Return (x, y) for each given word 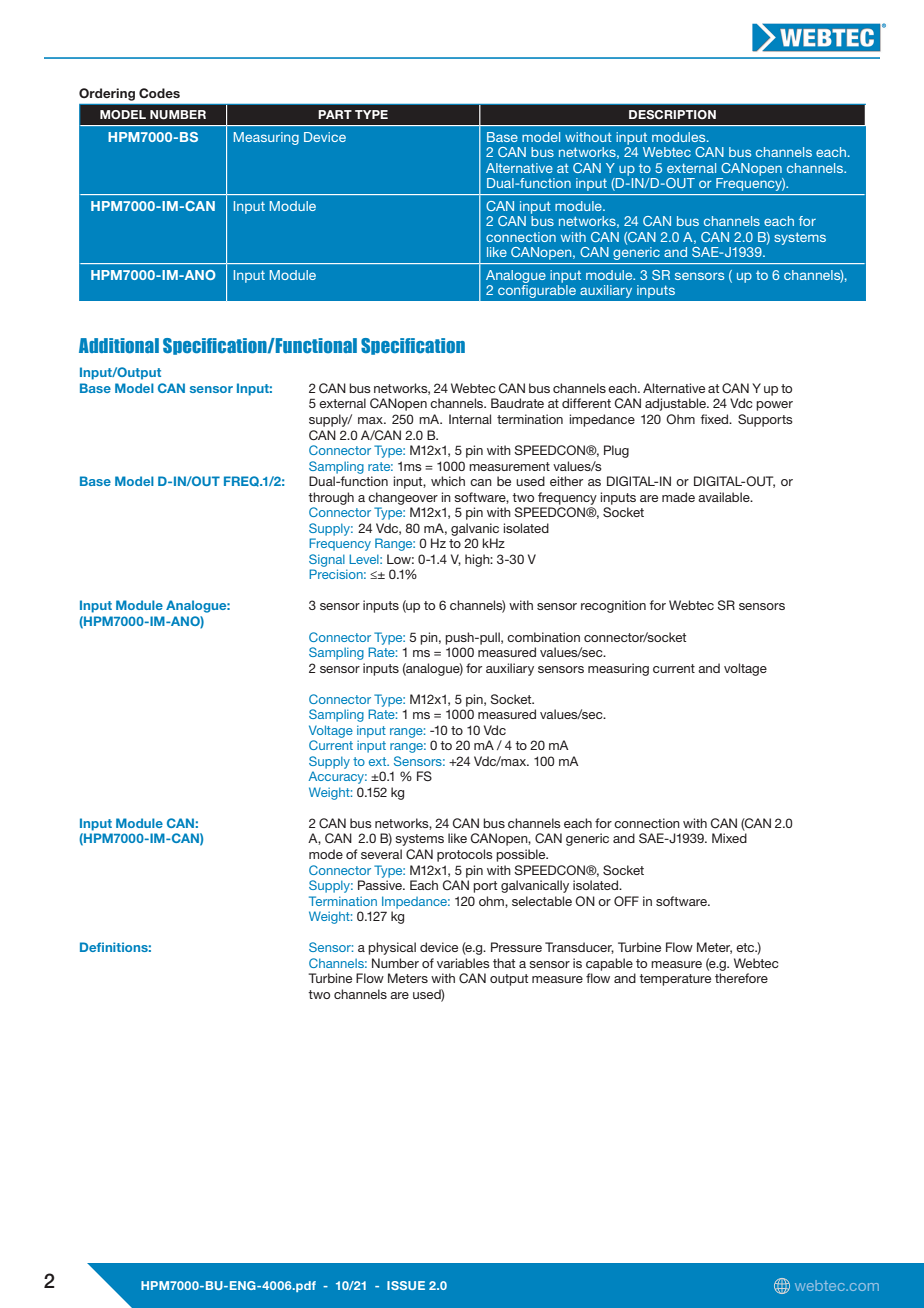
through (331, 498)
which (448, 481)
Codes (159, 93)
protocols (465, 855)
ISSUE (406, 1285)
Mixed (729, 838)
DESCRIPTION (672, 114)
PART (335, 114)
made (678, 497)
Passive (381, 885)
